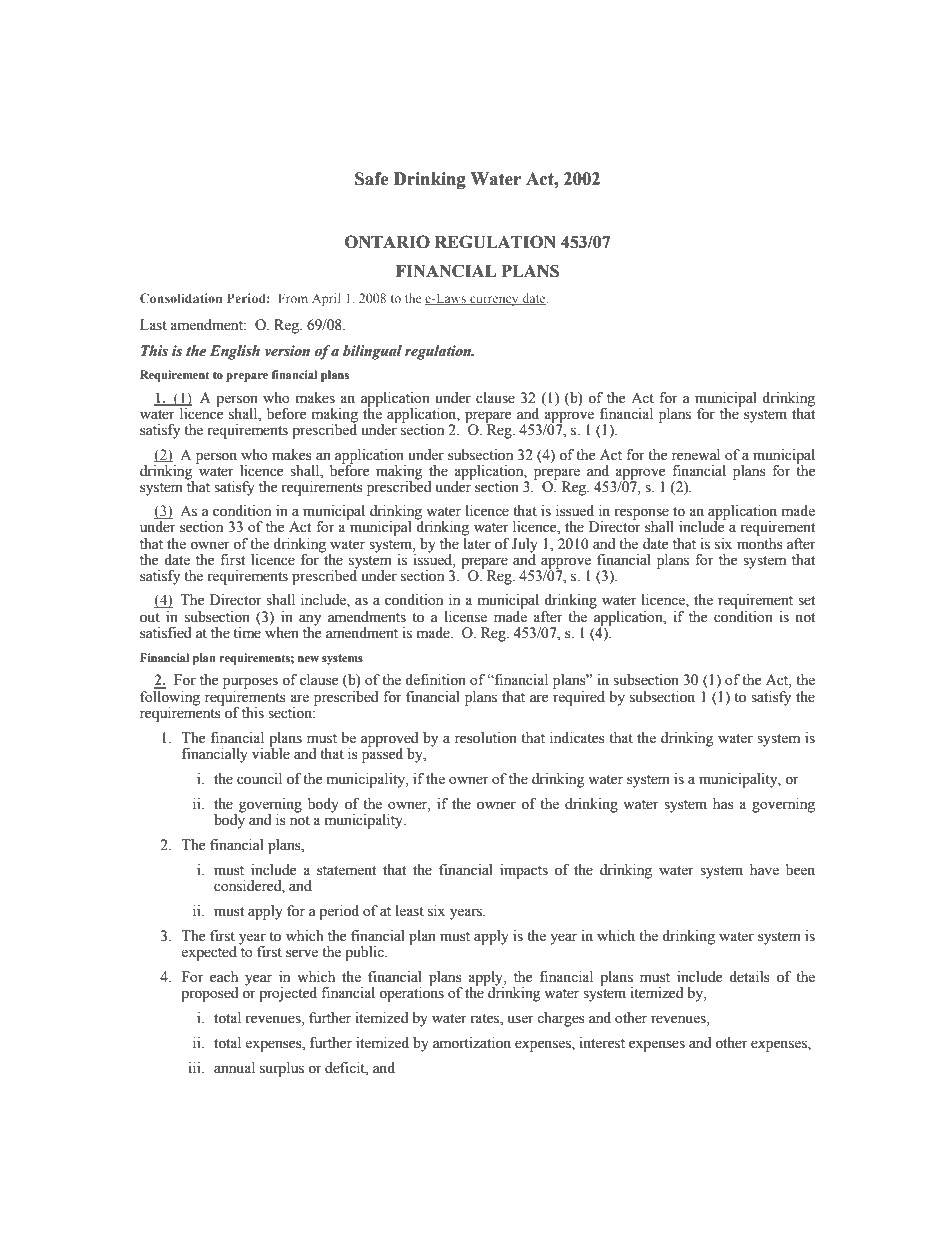 The width and height of the screenshot is (952, 1233). I want to click on time, so click(247, 633).
